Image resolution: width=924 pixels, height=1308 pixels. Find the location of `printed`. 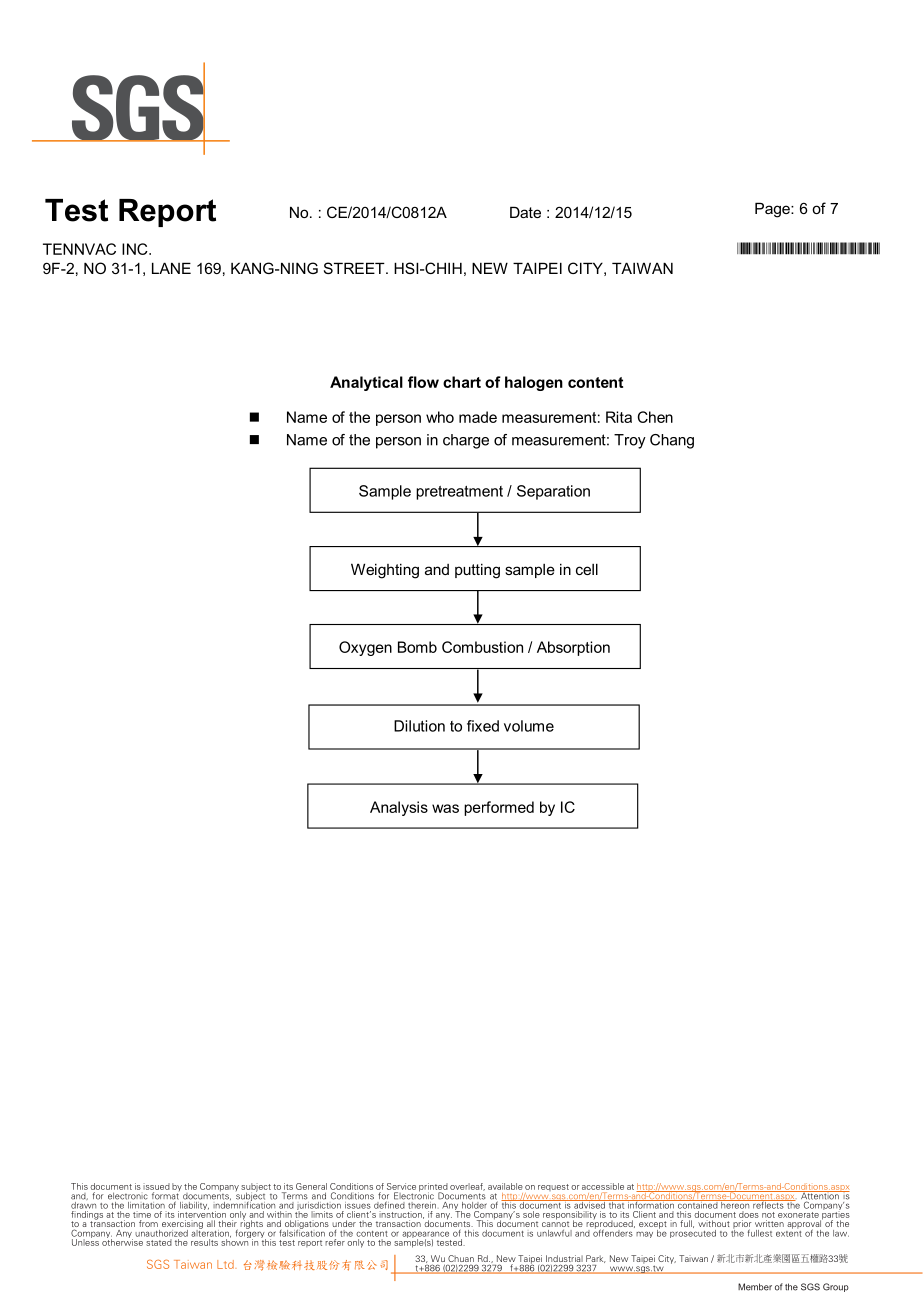

printed is located at coordinates (433, 1188).
